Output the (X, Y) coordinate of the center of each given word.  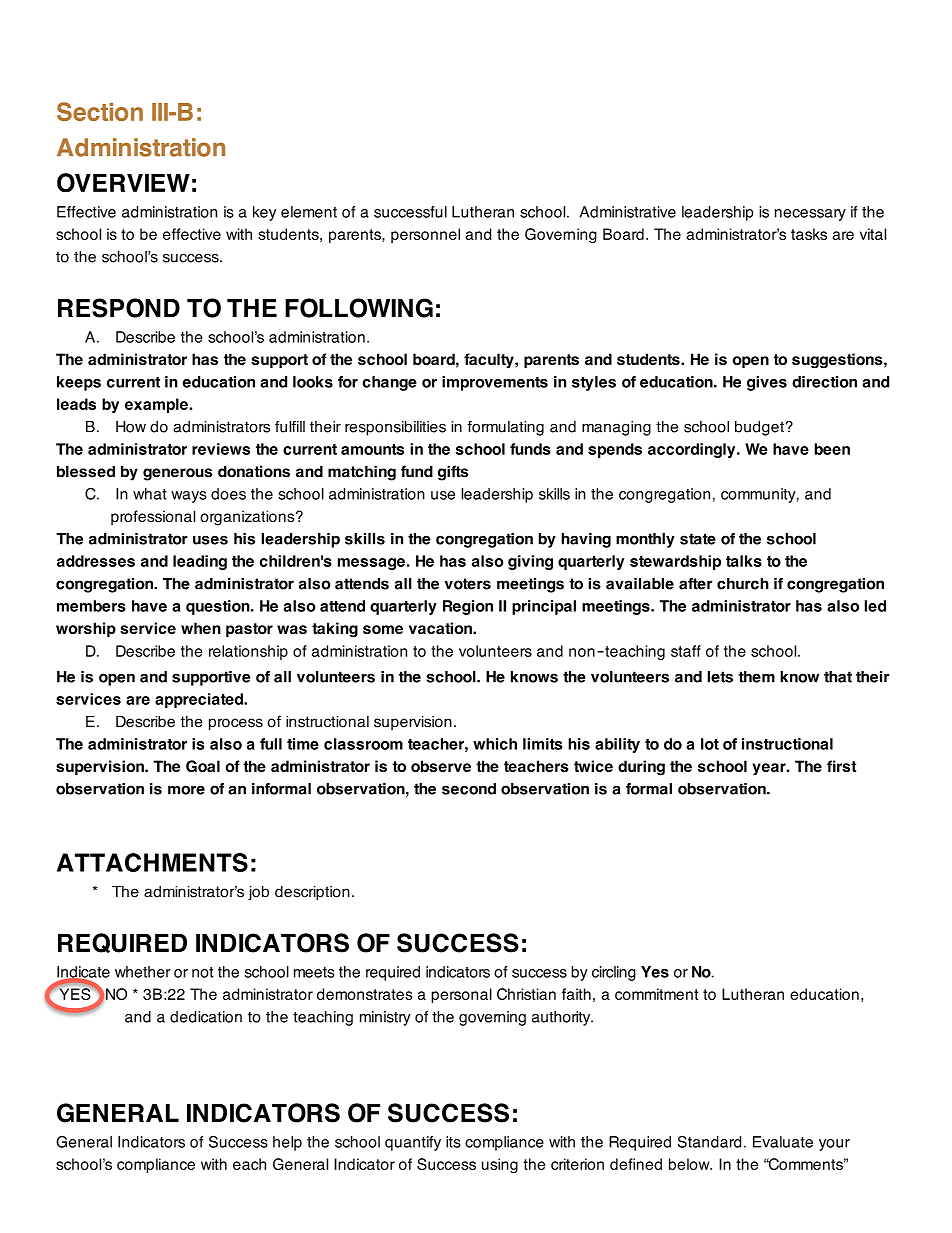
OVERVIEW (123, 183)
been (832, 449)
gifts (453, 473)
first (841, 766)
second (469, 789)
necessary (810, 215)
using (500, 1165)
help (287, 1143)
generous (177, 474)
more (186, 790)
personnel (425, 235)
